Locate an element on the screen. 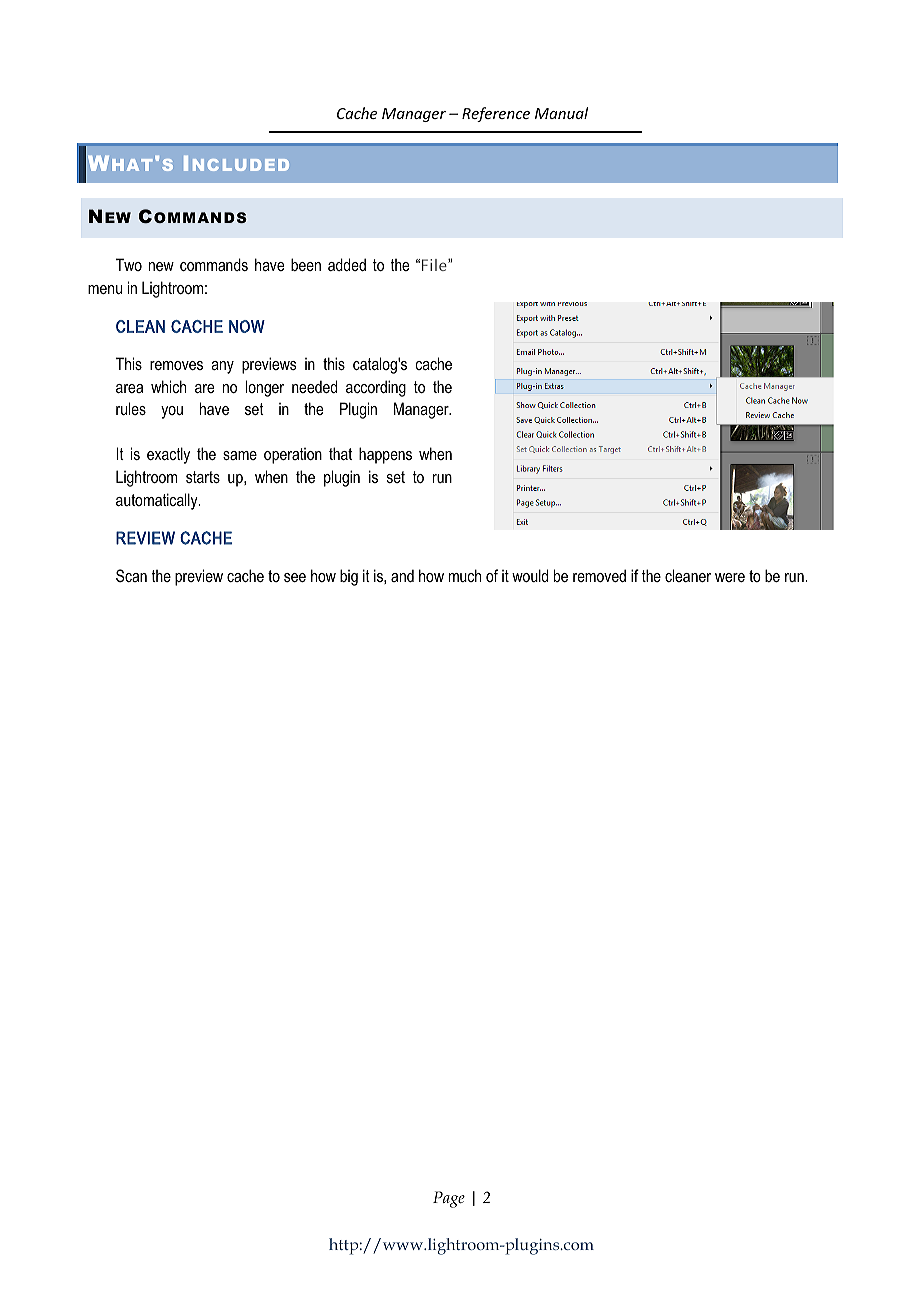 This screenshot has width=924, height=1308. Page is located at coordinates (449, 1199).
